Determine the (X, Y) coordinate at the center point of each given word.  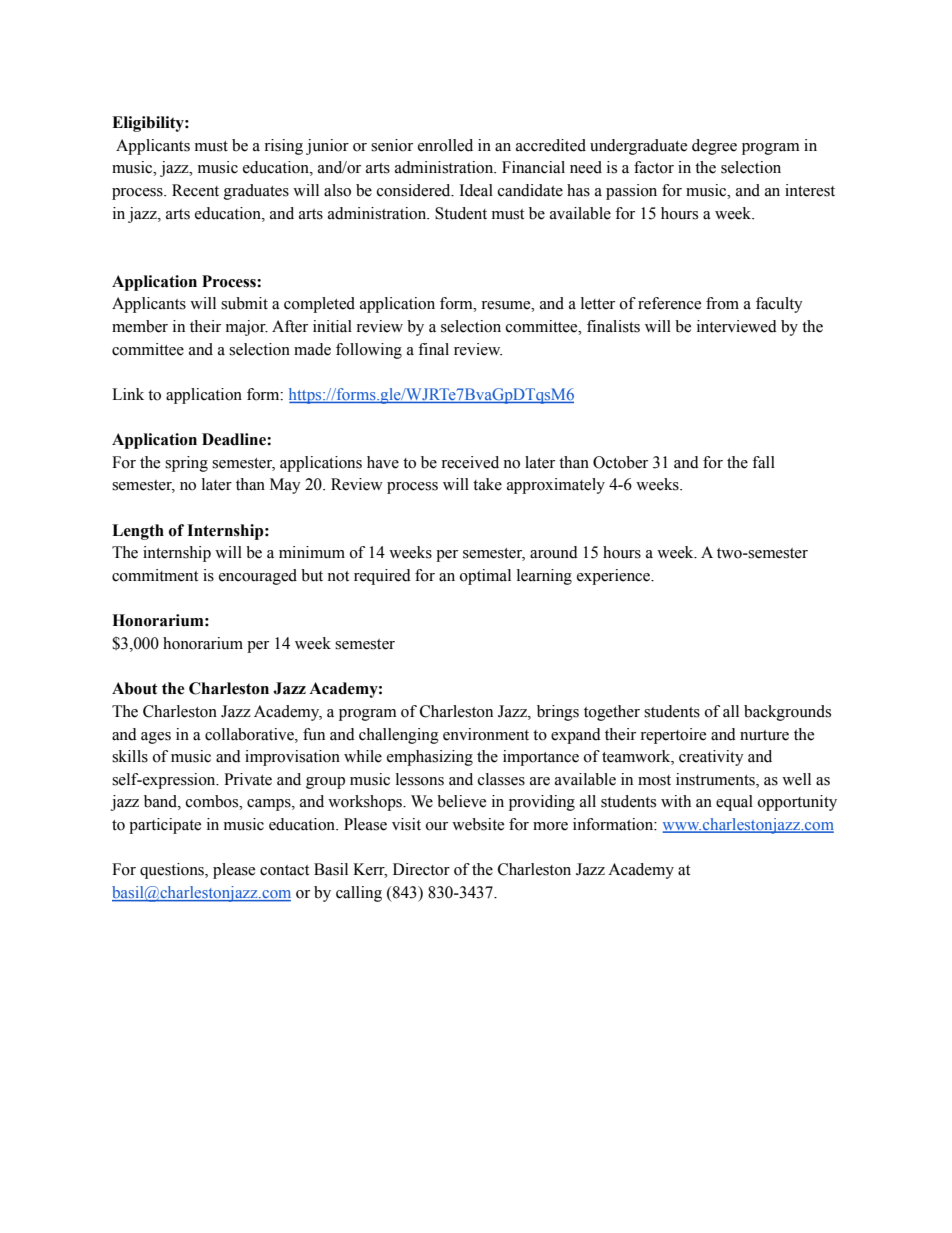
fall (763, 462)
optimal (485, 577)
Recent (195, 190)
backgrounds (787, 713)
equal (734, 803)
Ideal (476, 190)
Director (421, 869)
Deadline (235, 439)
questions (173, 871)
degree (714, 147)
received (470, 462)
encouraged (258, 577)
